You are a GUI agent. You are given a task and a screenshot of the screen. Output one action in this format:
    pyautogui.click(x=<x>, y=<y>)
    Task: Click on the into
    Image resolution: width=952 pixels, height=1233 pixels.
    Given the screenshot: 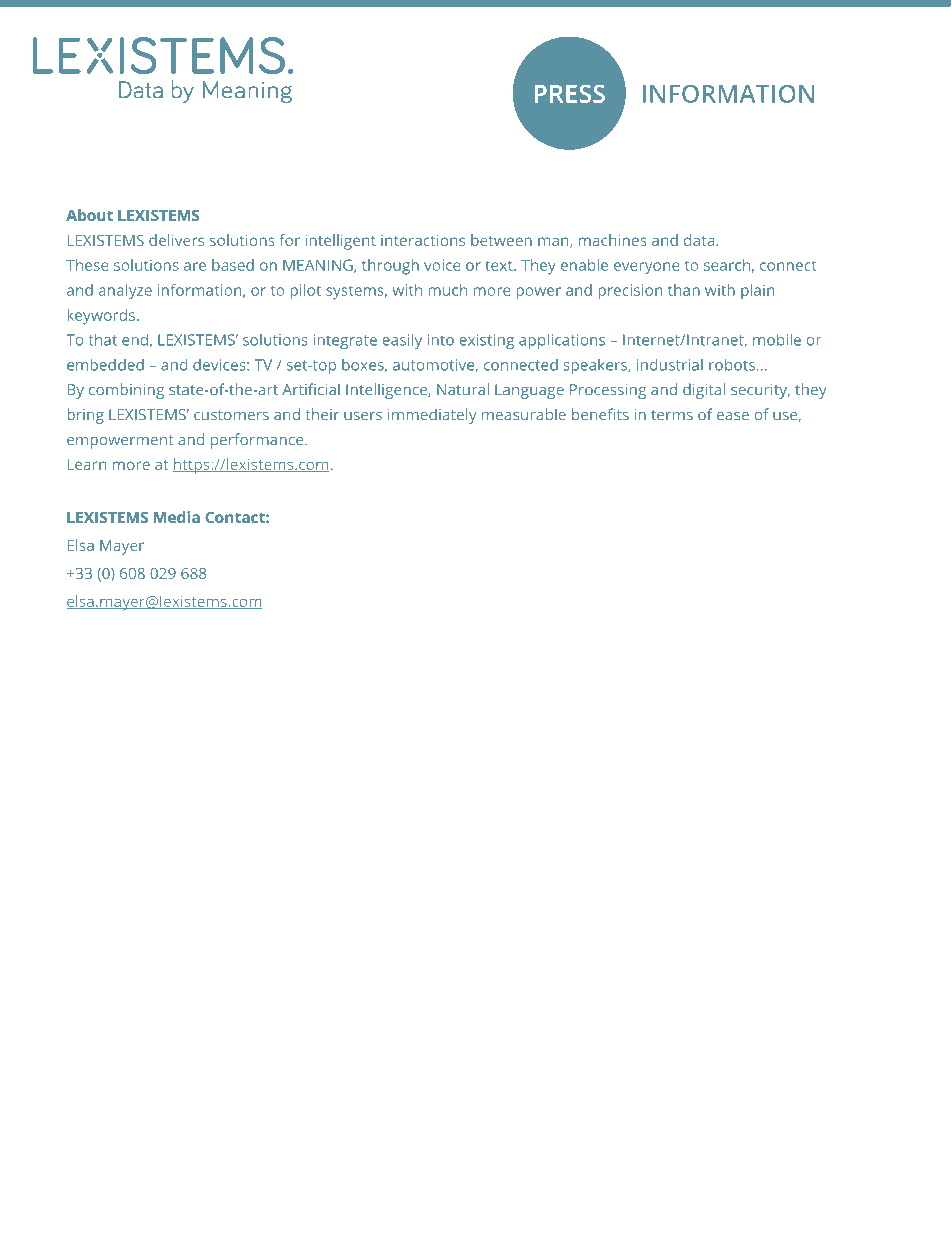 What is the action you would take?
    pyautogui.click(x=440, y=340)
